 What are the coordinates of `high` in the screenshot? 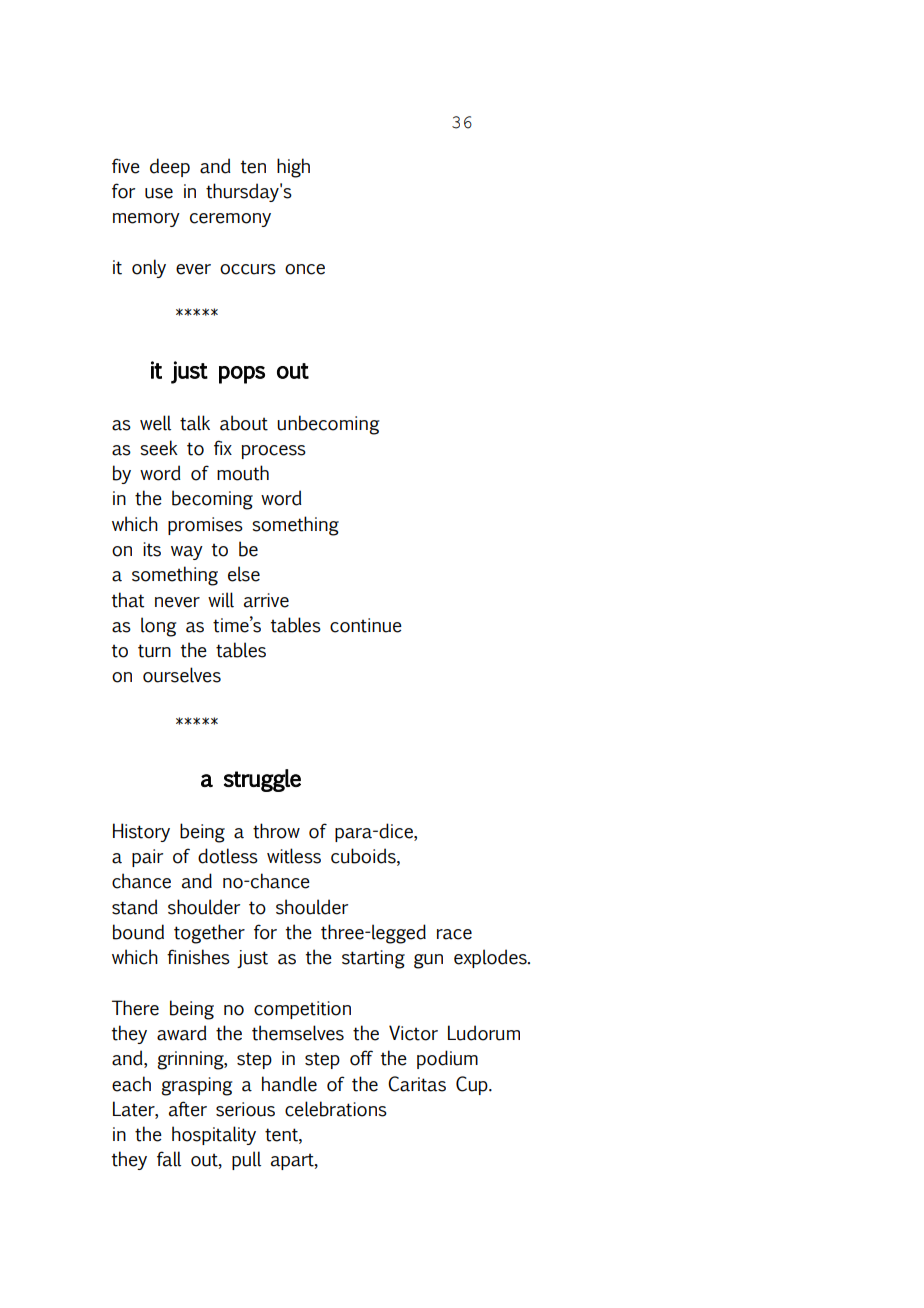 It's located at (293, 168).
